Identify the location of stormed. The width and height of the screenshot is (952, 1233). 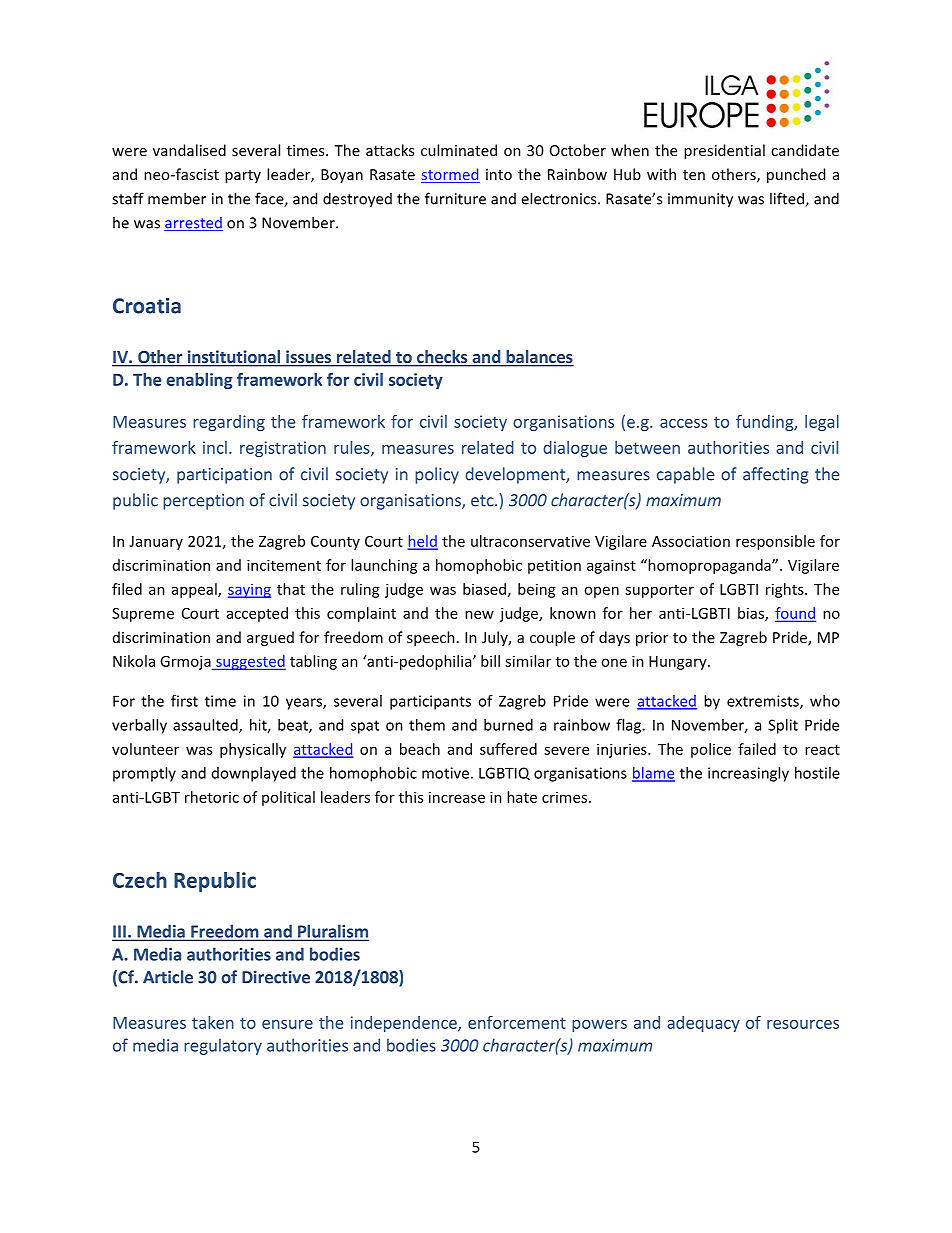
(450, 175).
